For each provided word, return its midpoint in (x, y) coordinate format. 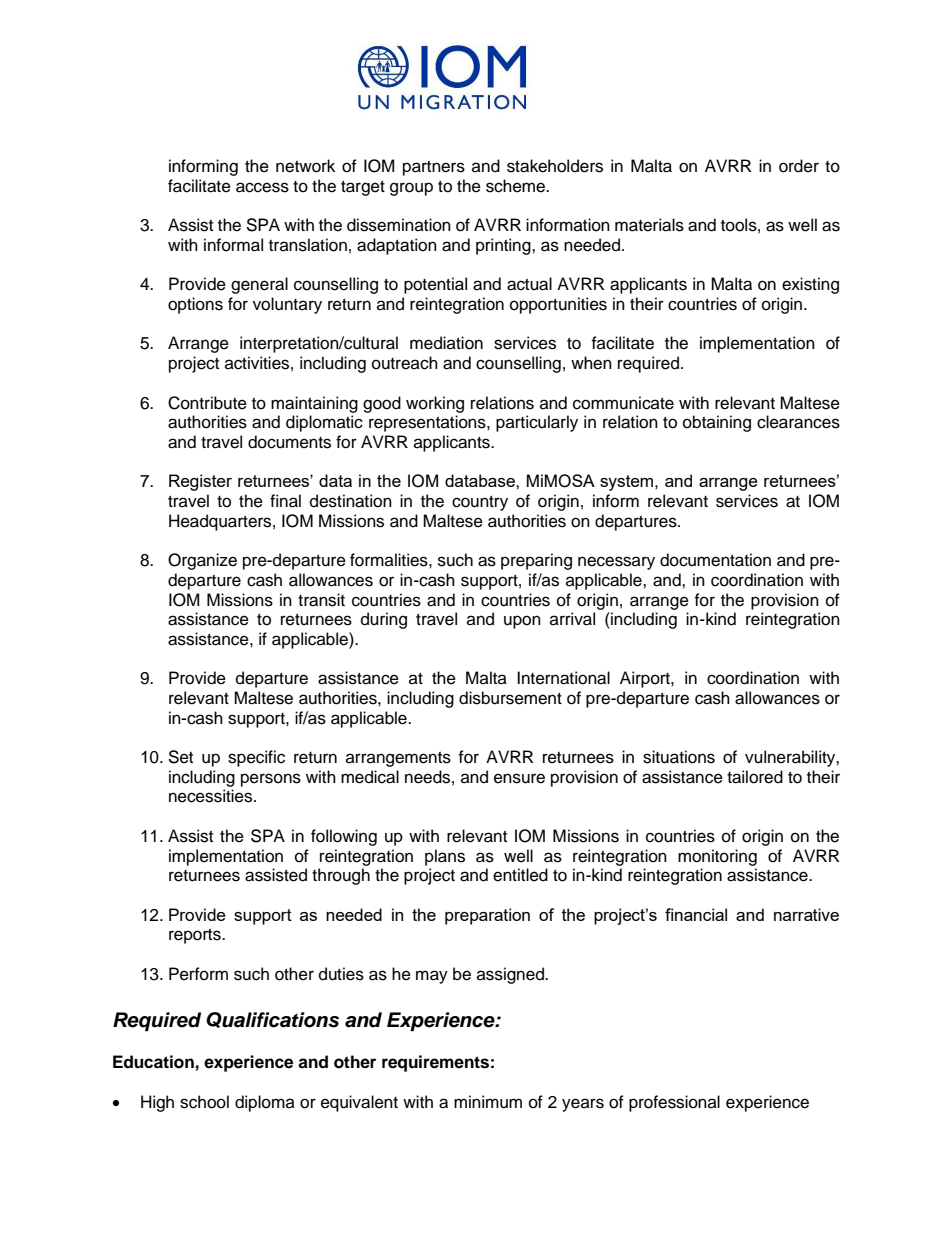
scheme (516, 186)
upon (522, 622)
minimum (488, 1102)
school (204, 1102)
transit (321, 600)
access (262, 187)
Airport (646, 679)
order (799, 166)
